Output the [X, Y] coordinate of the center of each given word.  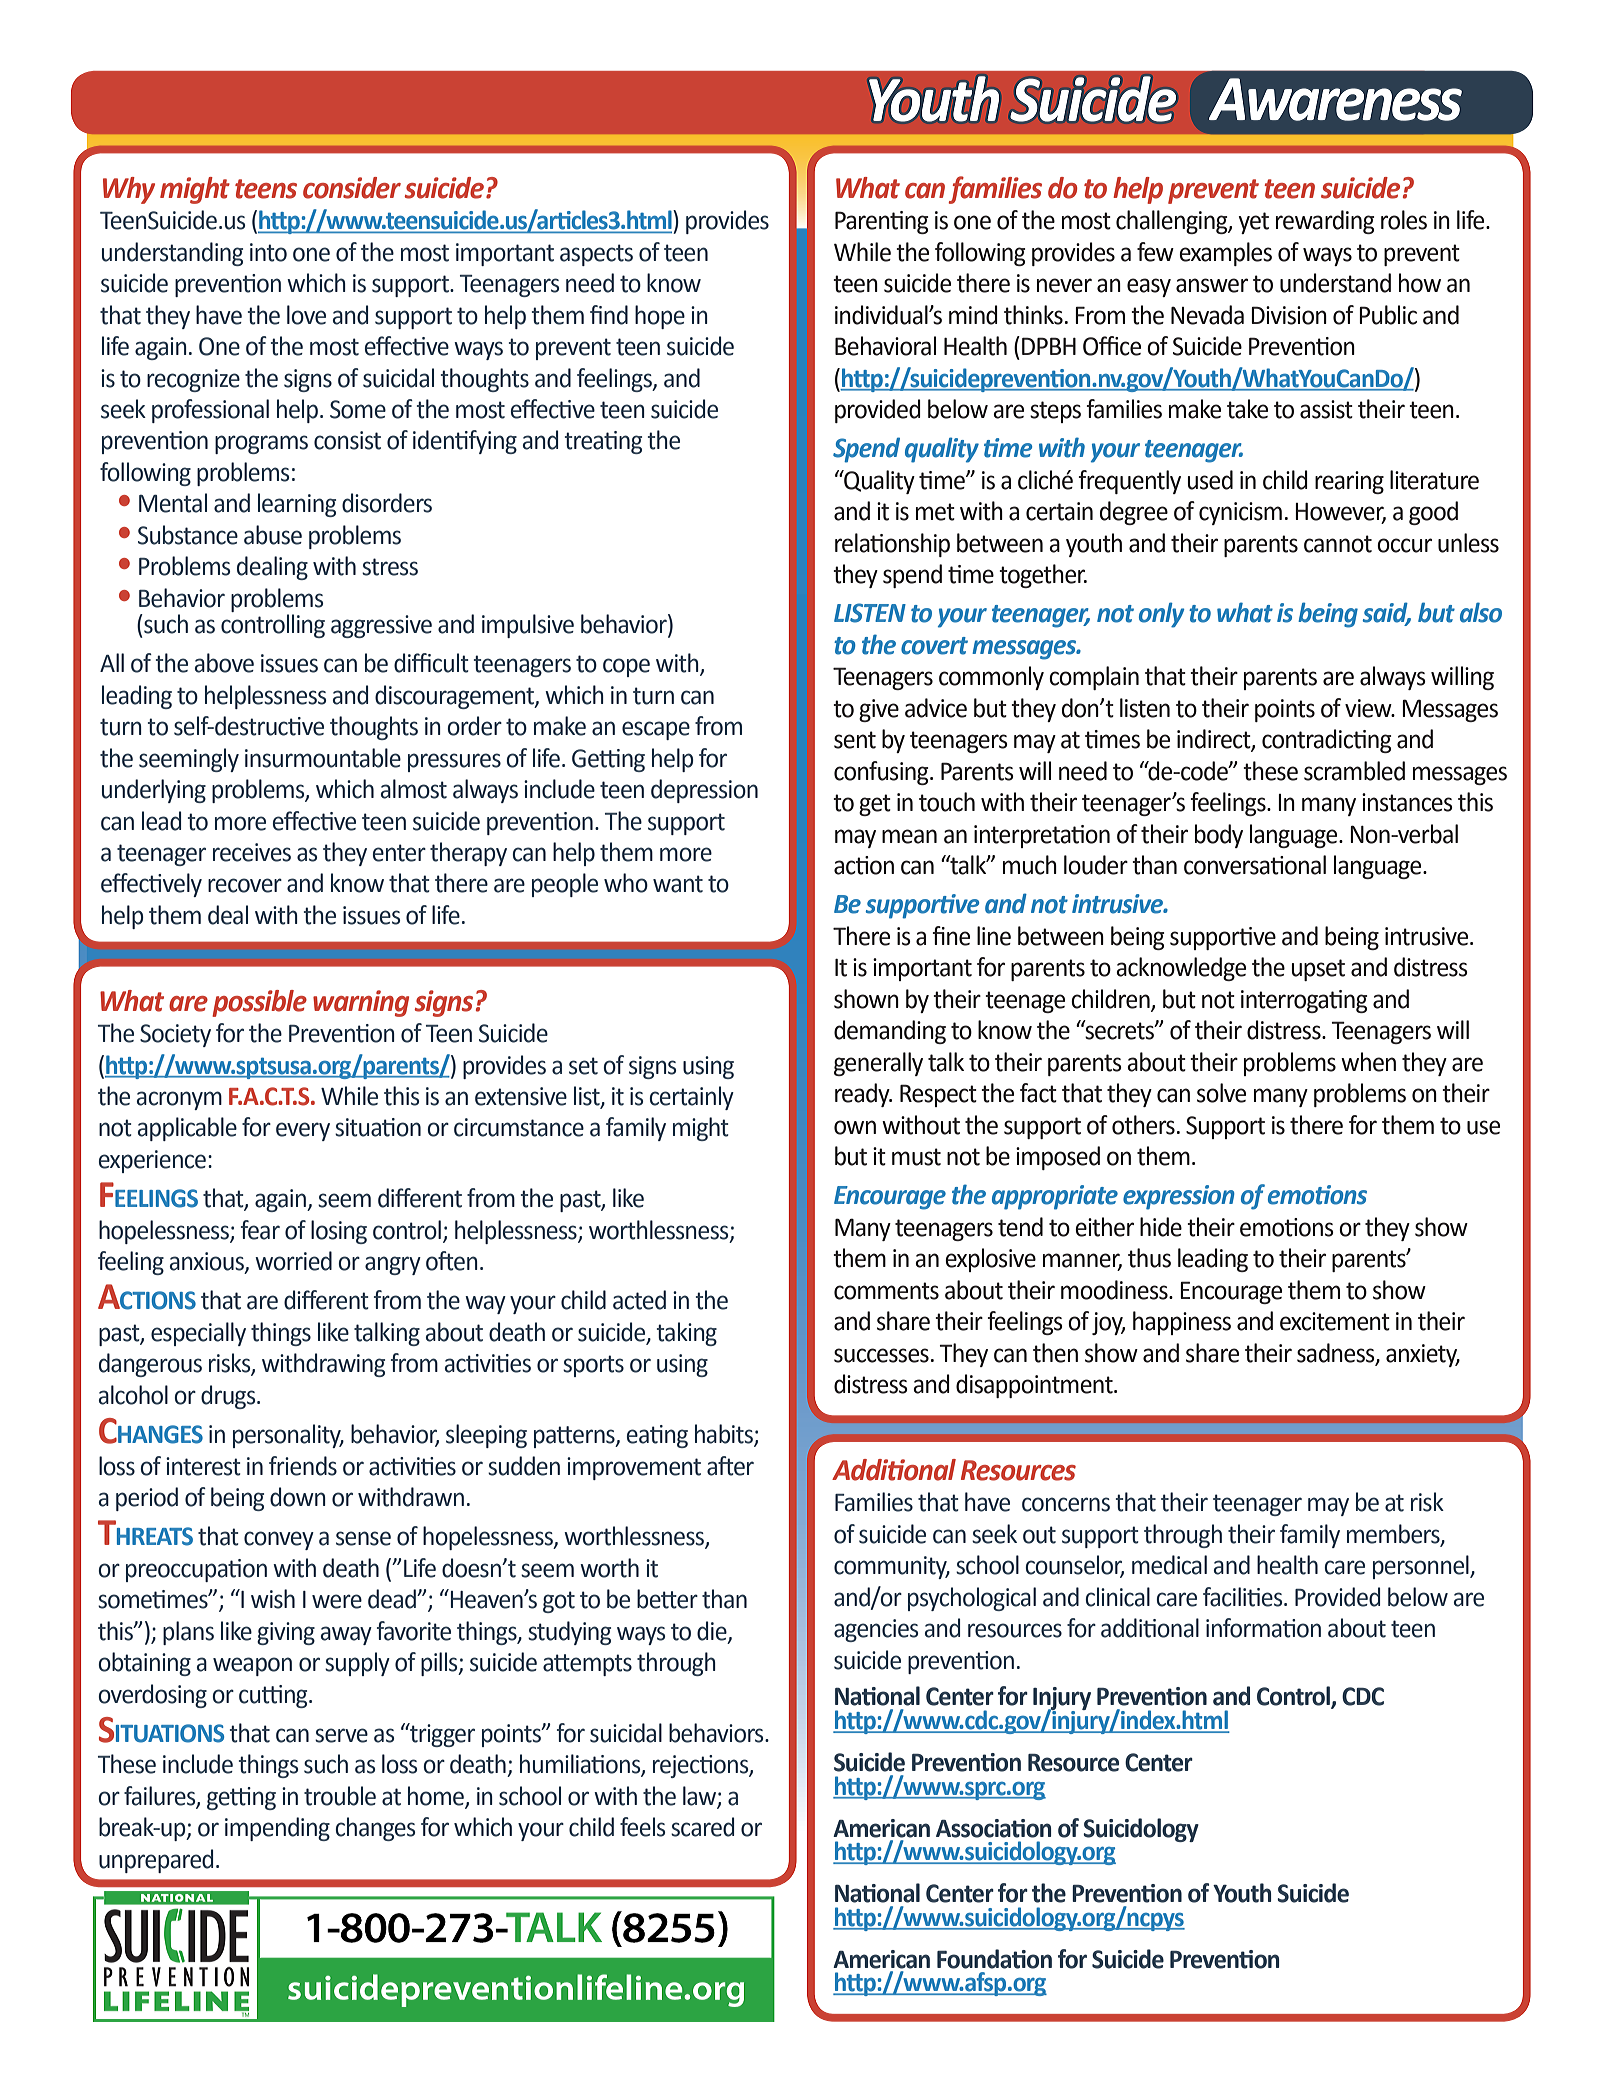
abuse [273, 535]
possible [259, 1003]
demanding [890, 1032]
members [1394, 1535]
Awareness [1335, 99]
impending [277, 1829]
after [730, 1466]
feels [643, 1827]
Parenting [882, 222]
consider [352, 188]
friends [303, 1466]
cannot [1338, 544]
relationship [892, 545]
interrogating [1304, 1001]
